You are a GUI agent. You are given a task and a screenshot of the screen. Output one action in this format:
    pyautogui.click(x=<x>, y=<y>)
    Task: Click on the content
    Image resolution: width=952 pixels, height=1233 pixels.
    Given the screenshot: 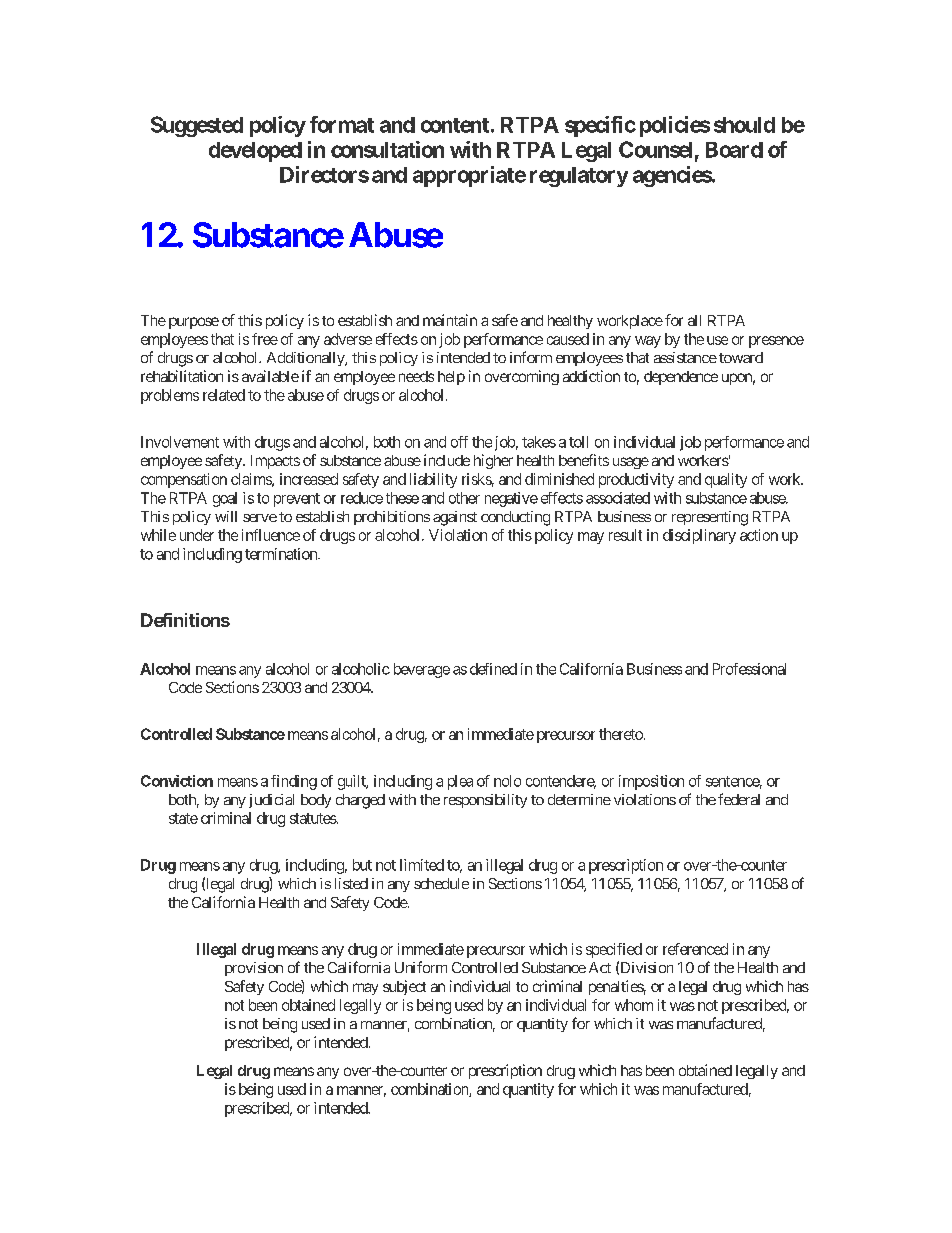 What is the action you would take?
    pyautogui.click(x=455, y=125)
